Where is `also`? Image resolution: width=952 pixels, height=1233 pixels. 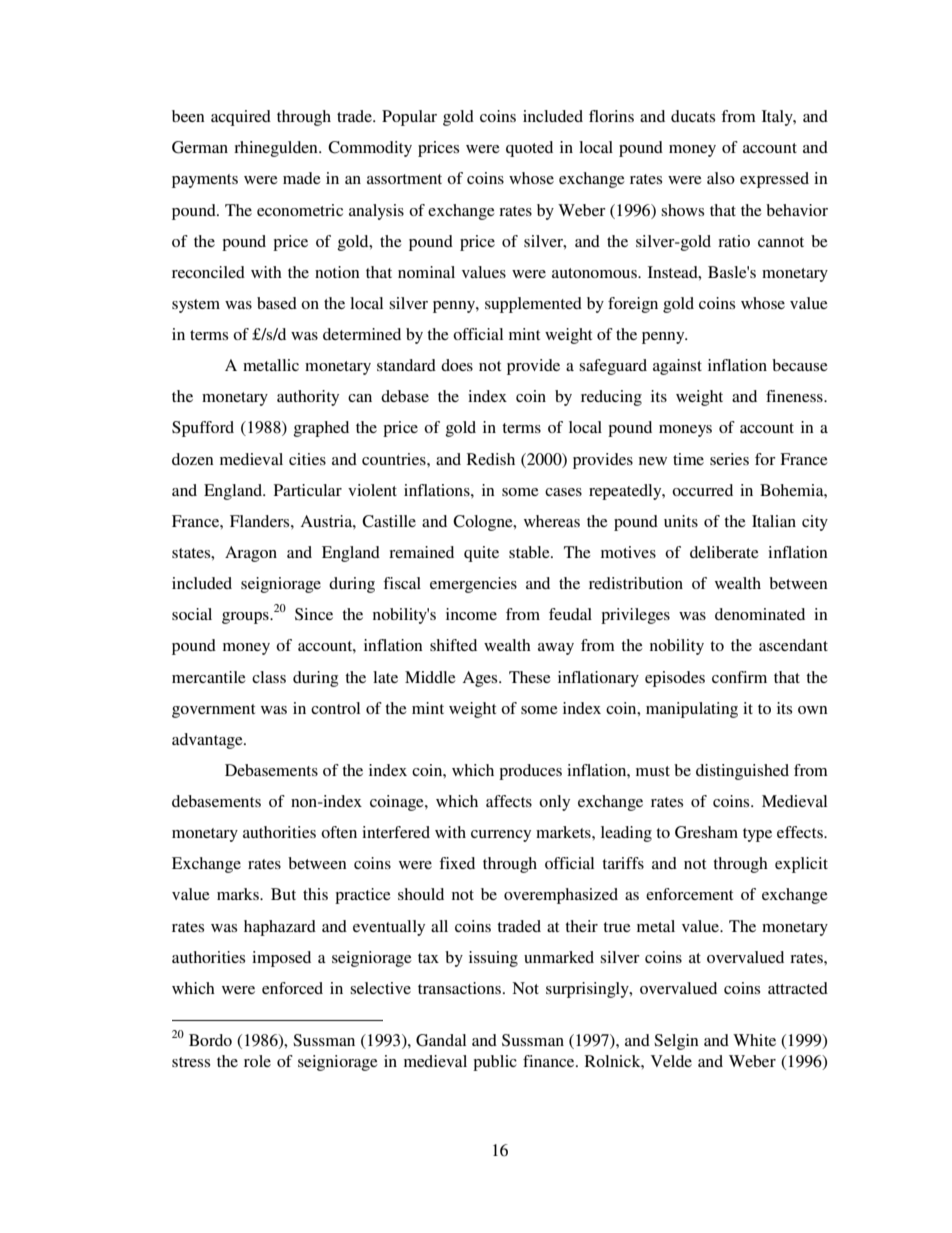 also is located at coordinates (721, 178).
